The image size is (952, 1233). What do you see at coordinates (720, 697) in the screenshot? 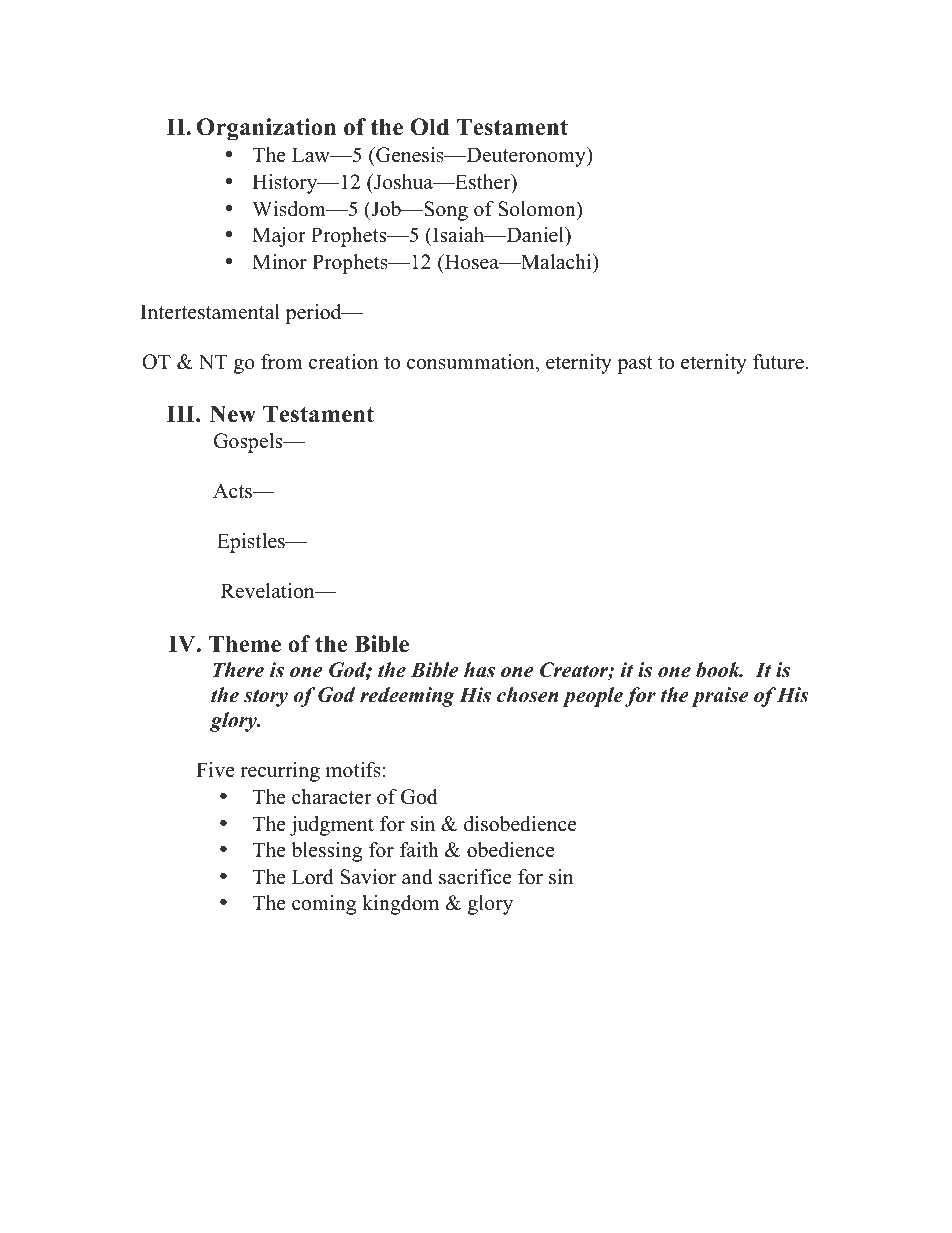
I see `praise` at bounding box center [720, 697].
